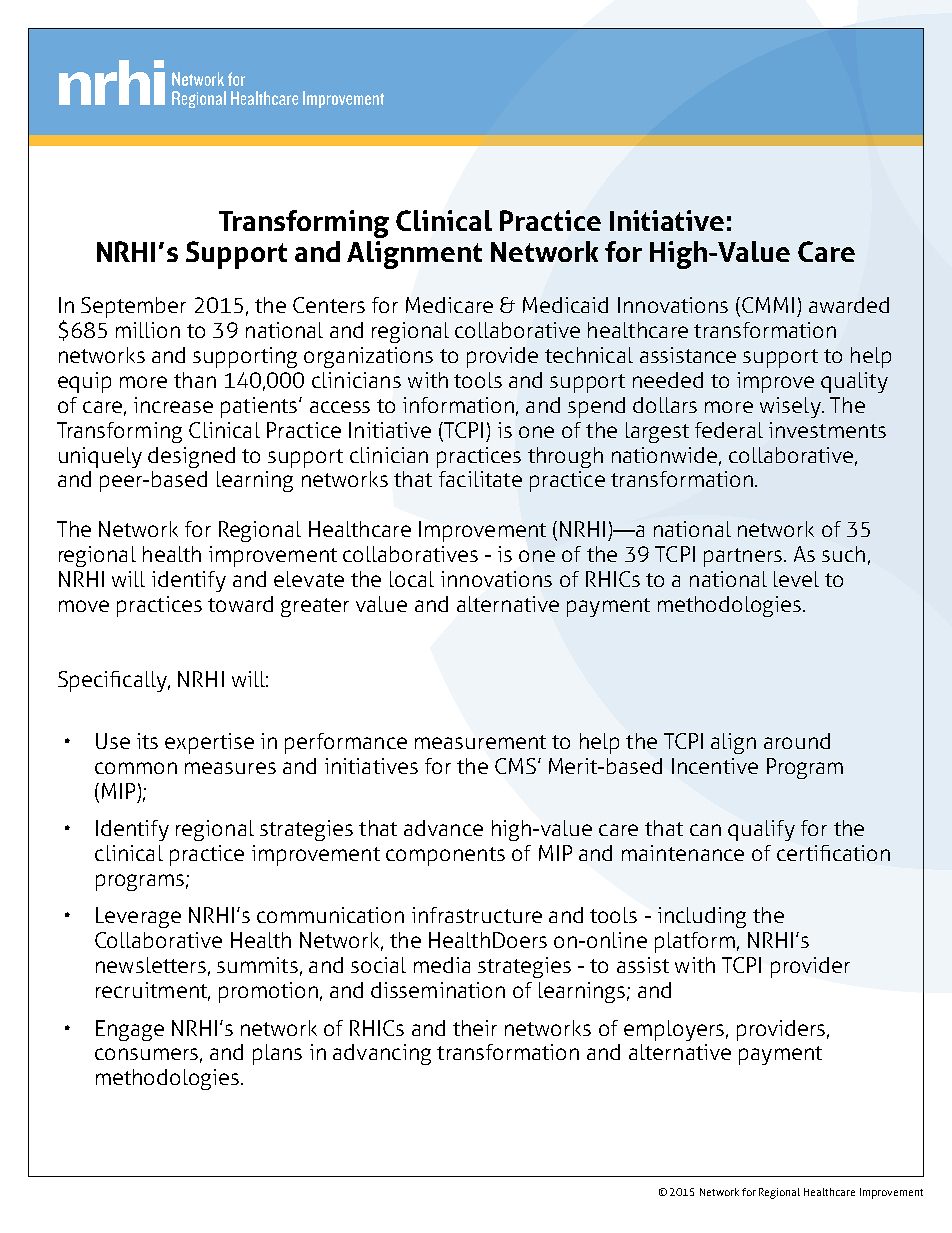 The width and height of the screenshot is (952, 1233). What do you see at coordinates (148, 330) in the screenshot?
I see `million` at bounding box center [148, 330].
